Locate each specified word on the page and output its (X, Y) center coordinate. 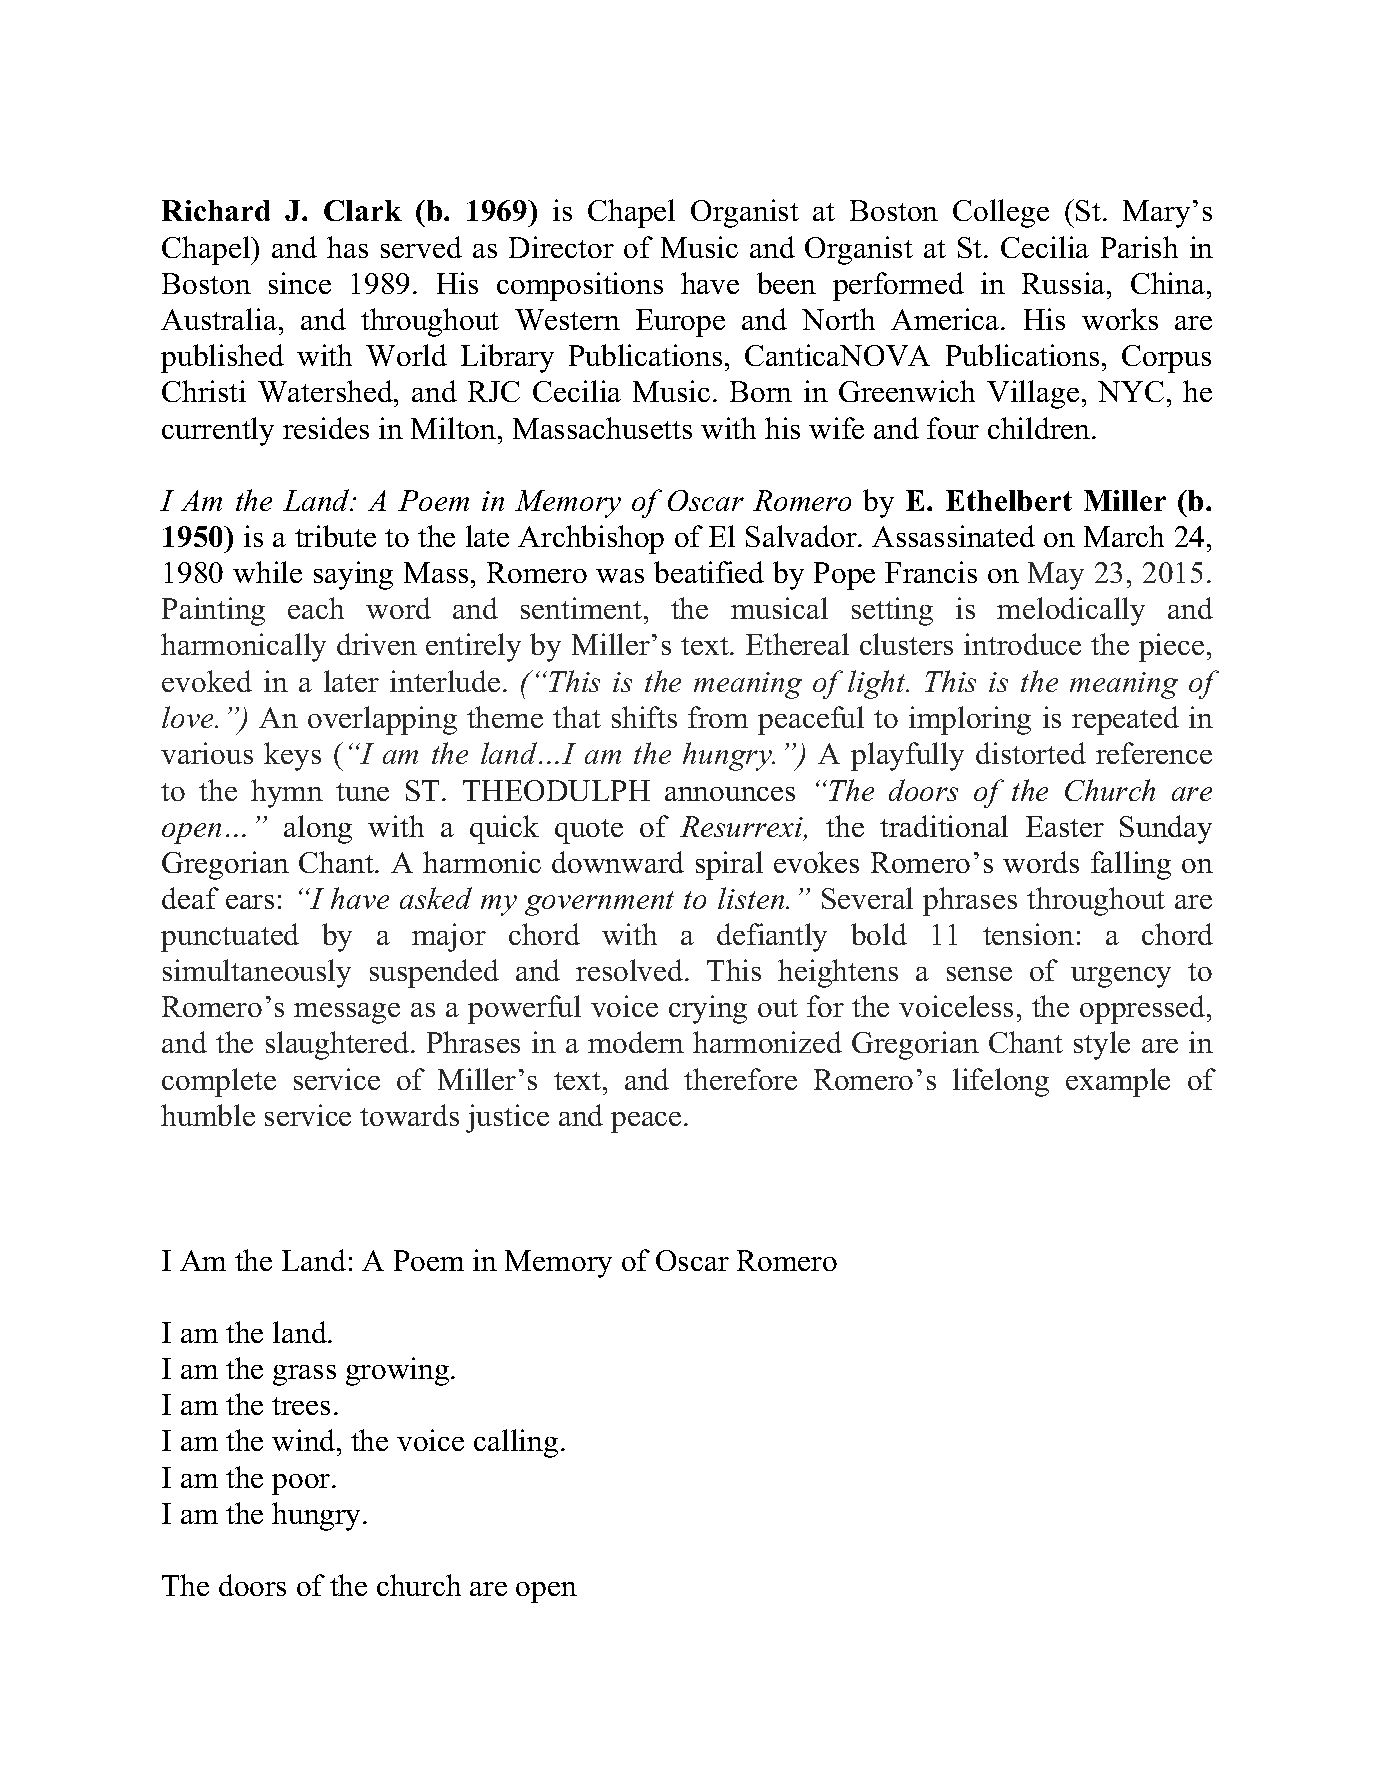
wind (305, 1440)
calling (516, 1443)
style (1102, 1045)
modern (636, 1042)
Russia (1065, 283)
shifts (644, 717)
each (316, 608)
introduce (1022, 644)
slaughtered (337, 1045)
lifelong (1001, 1082)
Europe (680, 323)
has (347, 247)
